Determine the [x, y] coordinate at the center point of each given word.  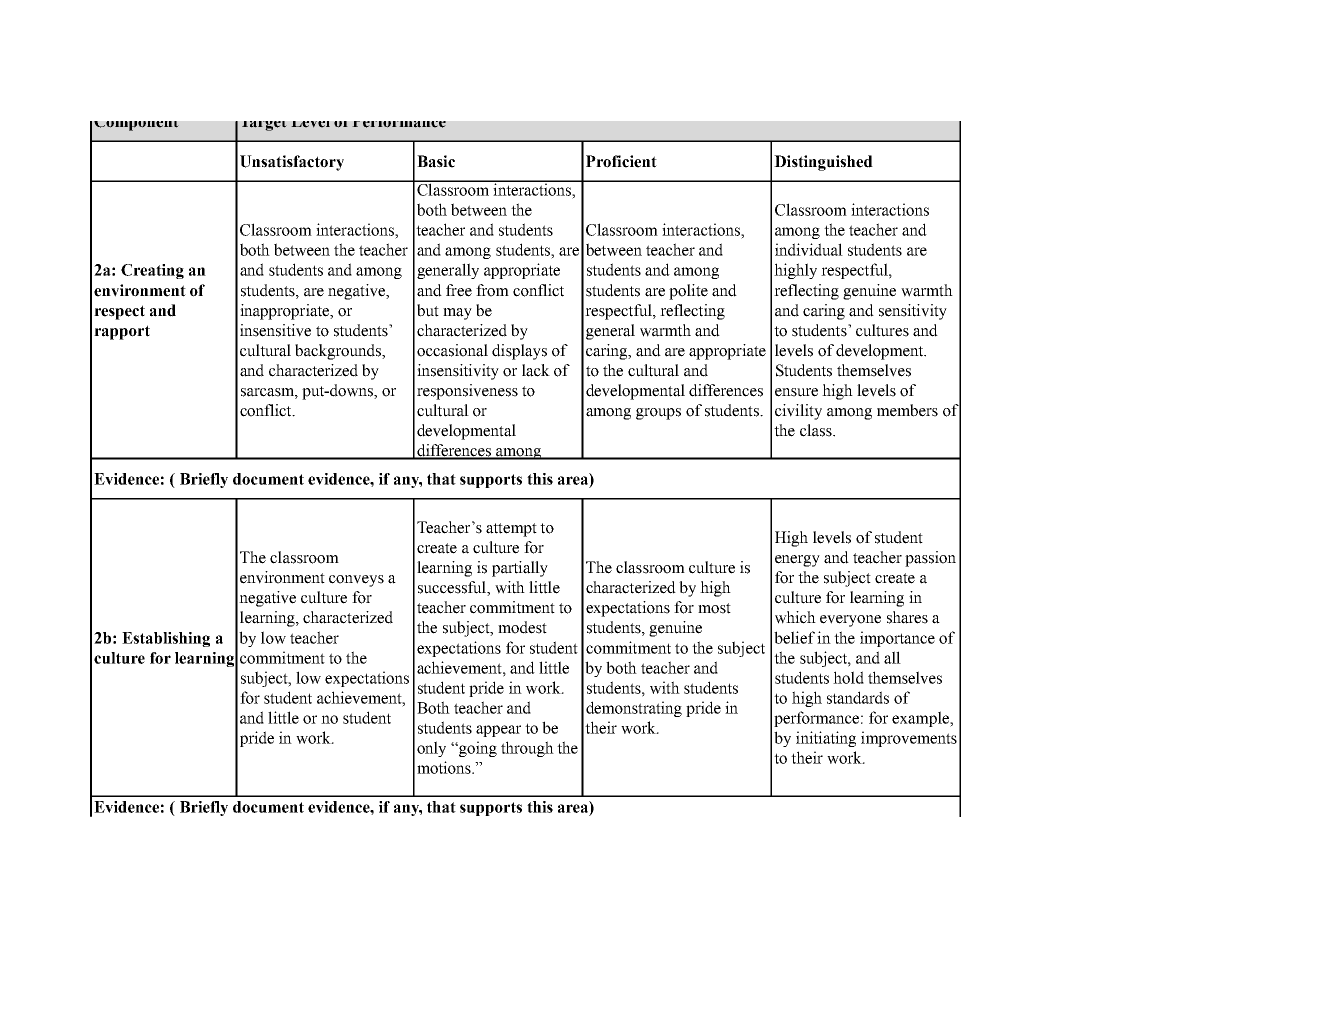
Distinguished [823, 163]
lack [536, 370]
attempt [511, 530]
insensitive [275, 330]
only [431, 749]
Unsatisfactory [292, 163]
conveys [356, 581]
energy [797, 561]
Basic [436, 161]
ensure [796, 392]
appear [498, 731]
